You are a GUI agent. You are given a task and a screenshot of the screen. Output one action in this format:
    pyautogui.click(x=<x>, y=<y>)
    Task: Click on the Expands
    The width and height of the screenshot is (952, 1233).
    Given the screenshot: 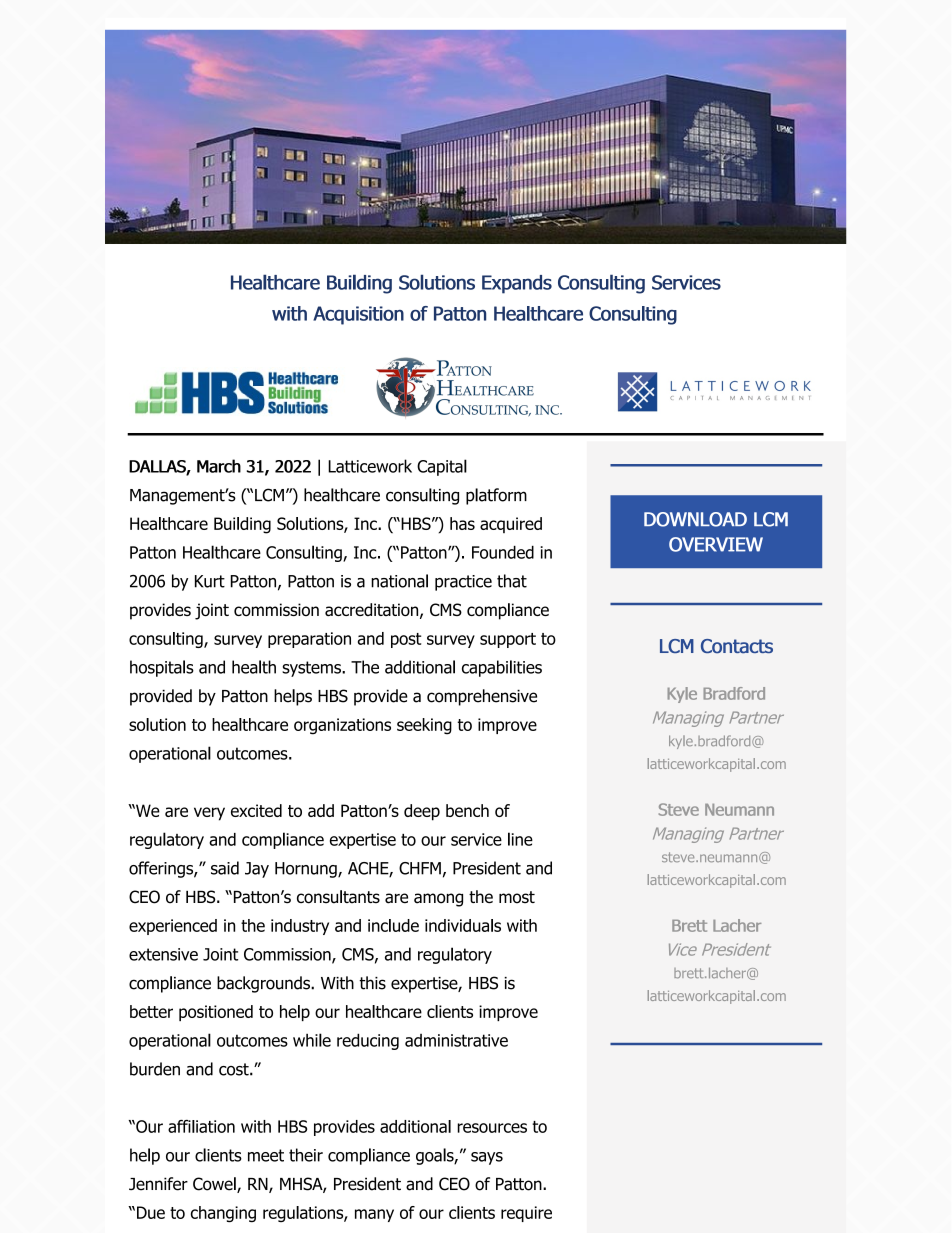 What is the action you would take?
    pyautogui.click(x=517, y=284)
